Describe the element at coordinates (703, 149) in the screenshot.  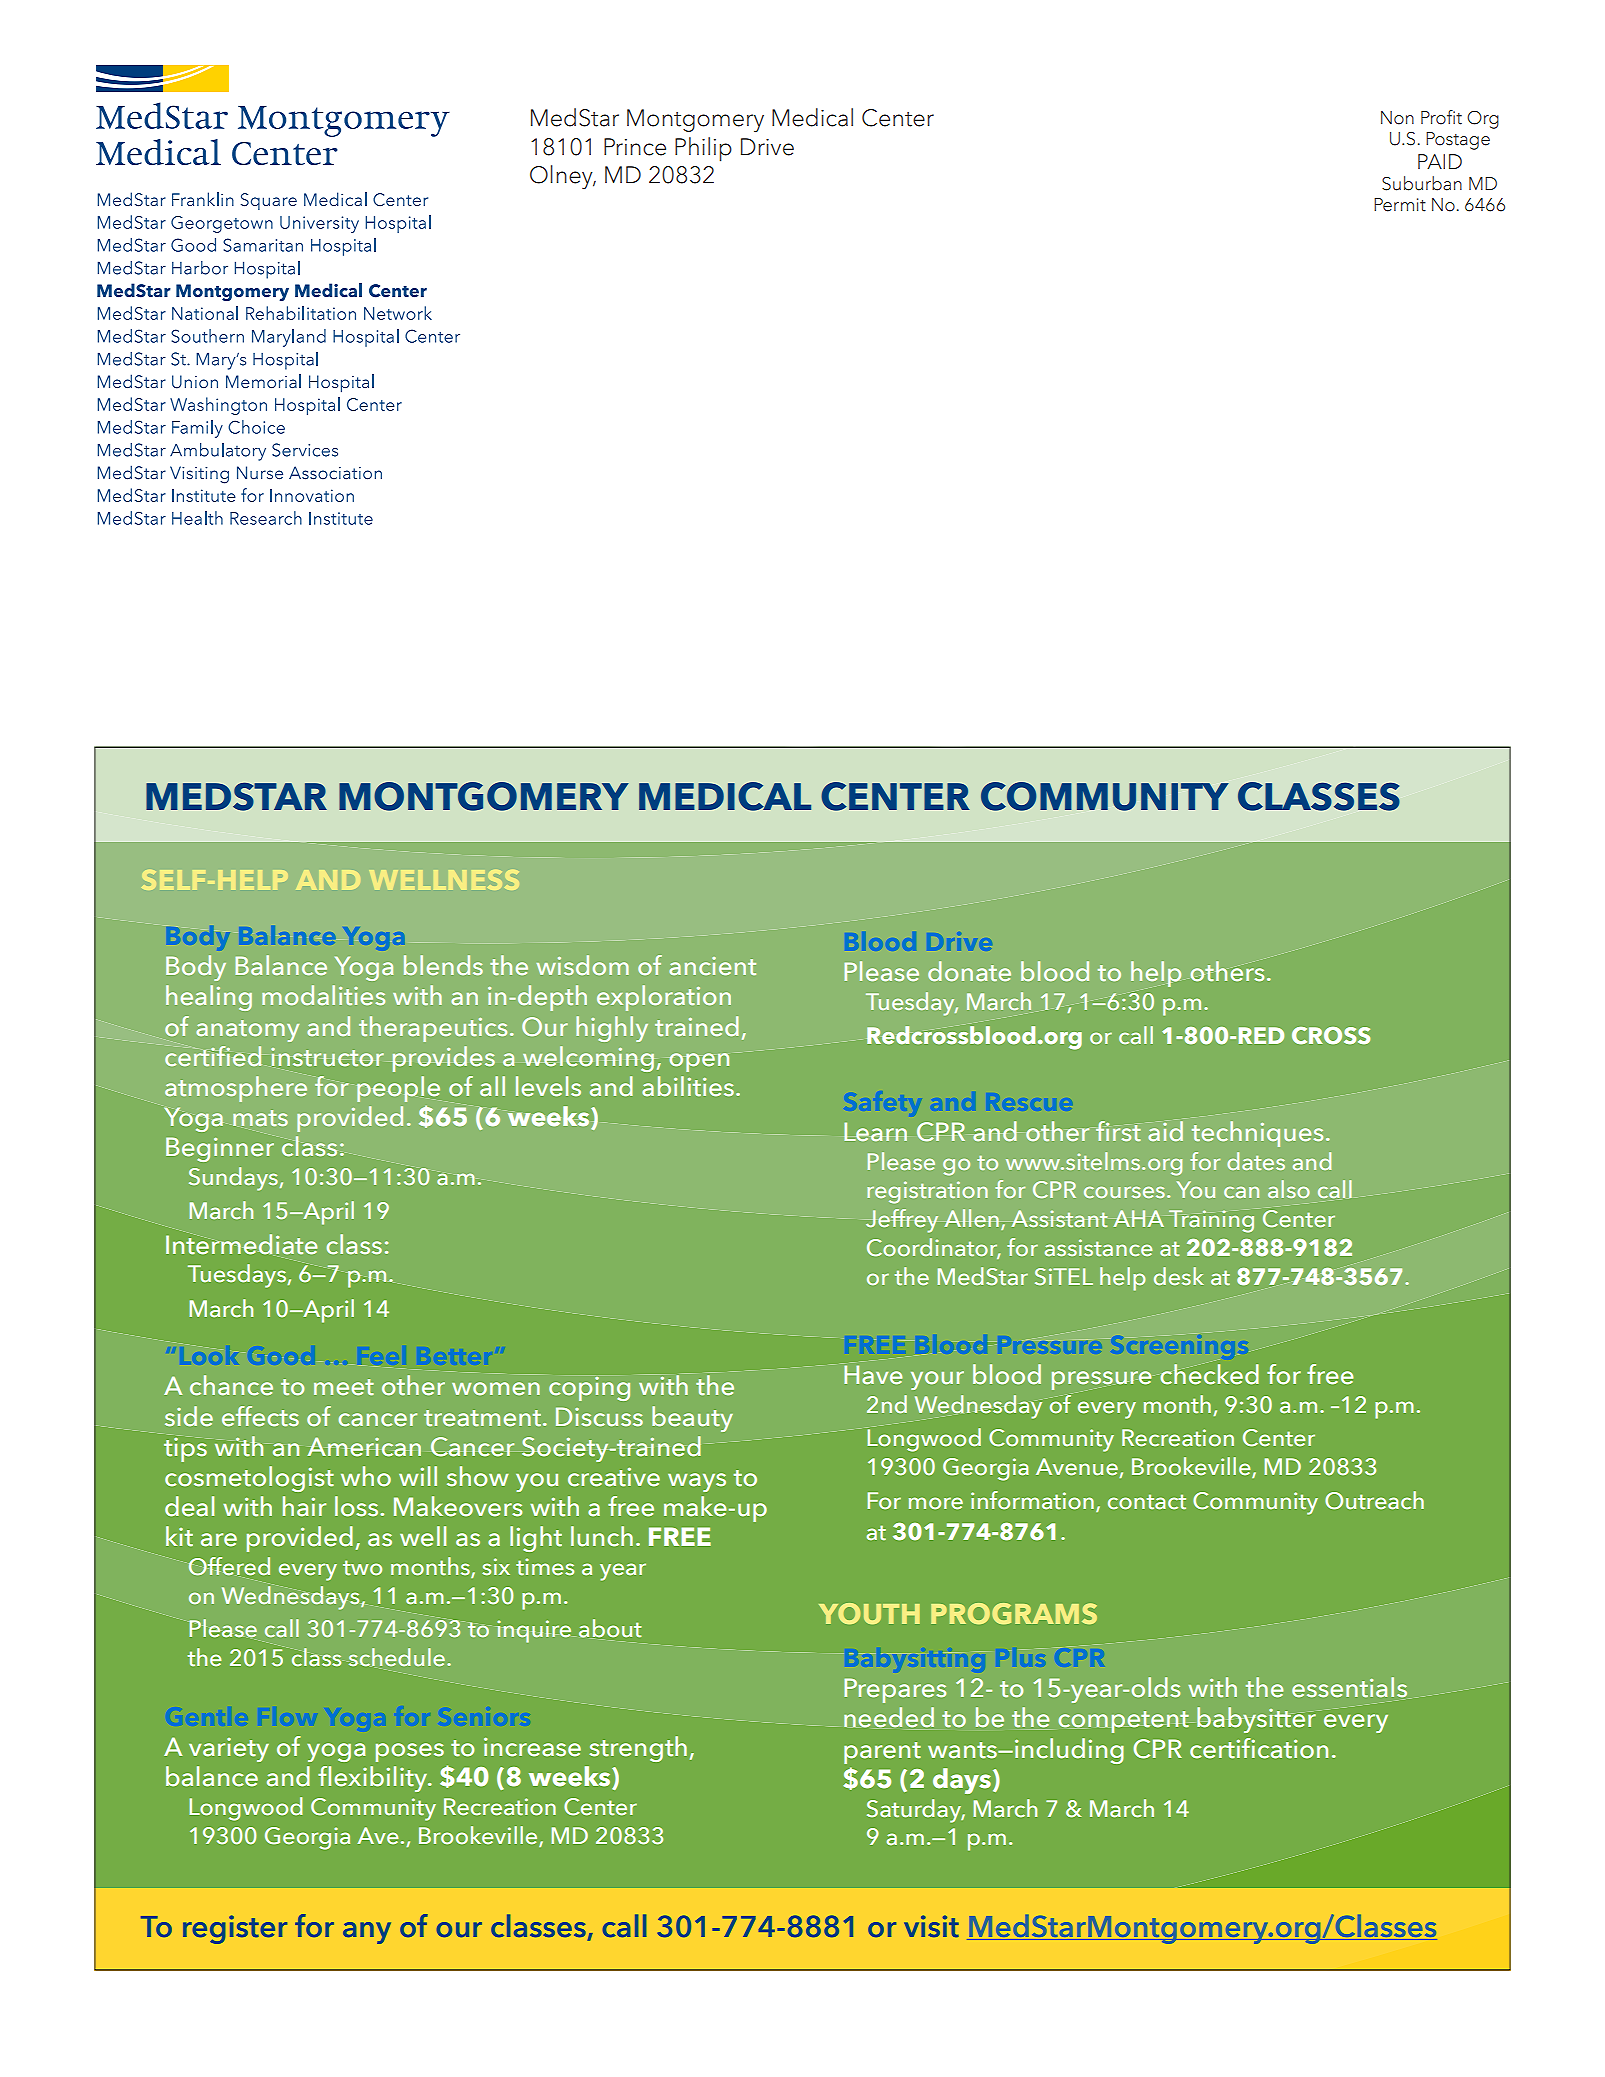
I see `Philip` at that location.
